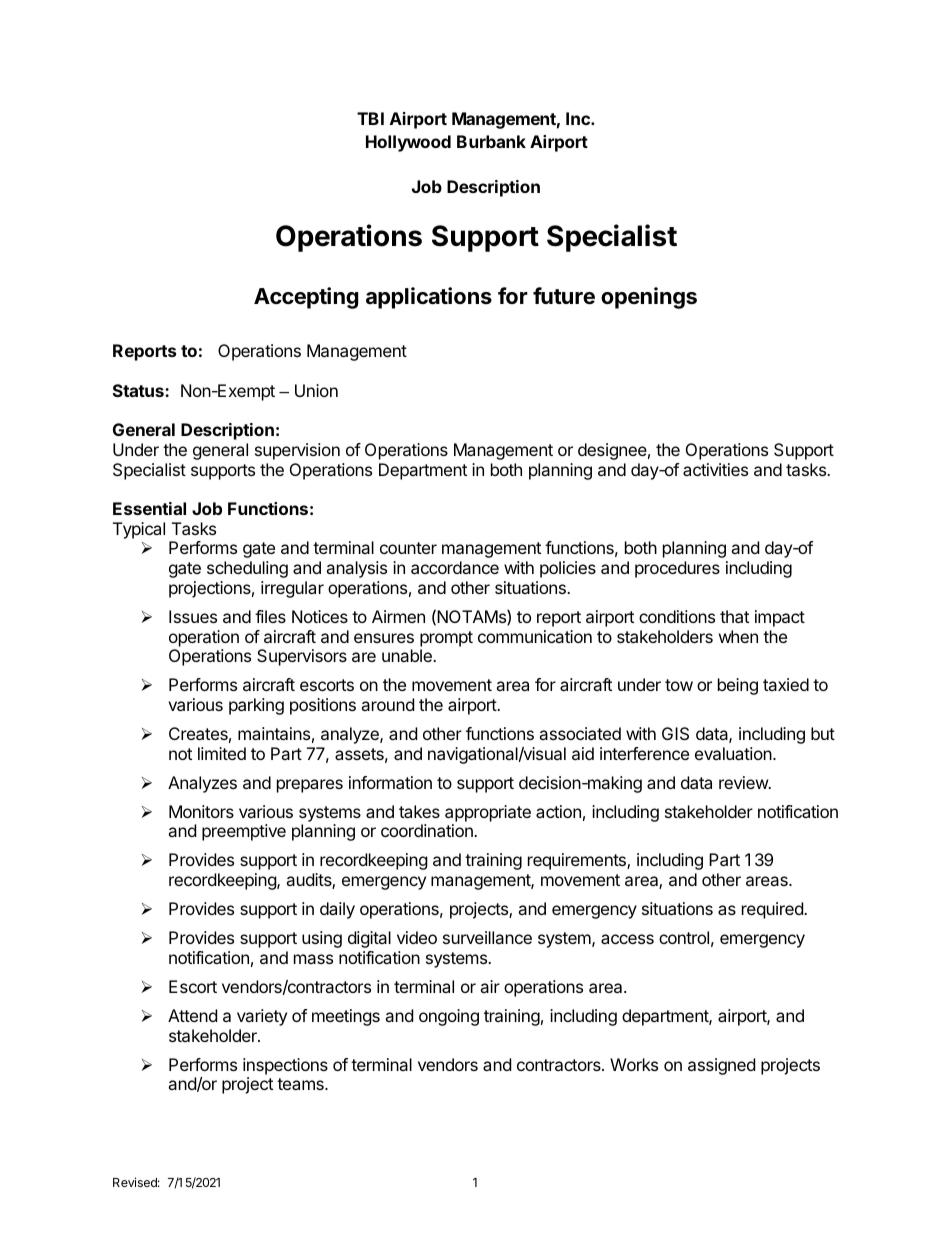 The image size is (952, 1233). I want to click on TBI, so click(370, 118).
